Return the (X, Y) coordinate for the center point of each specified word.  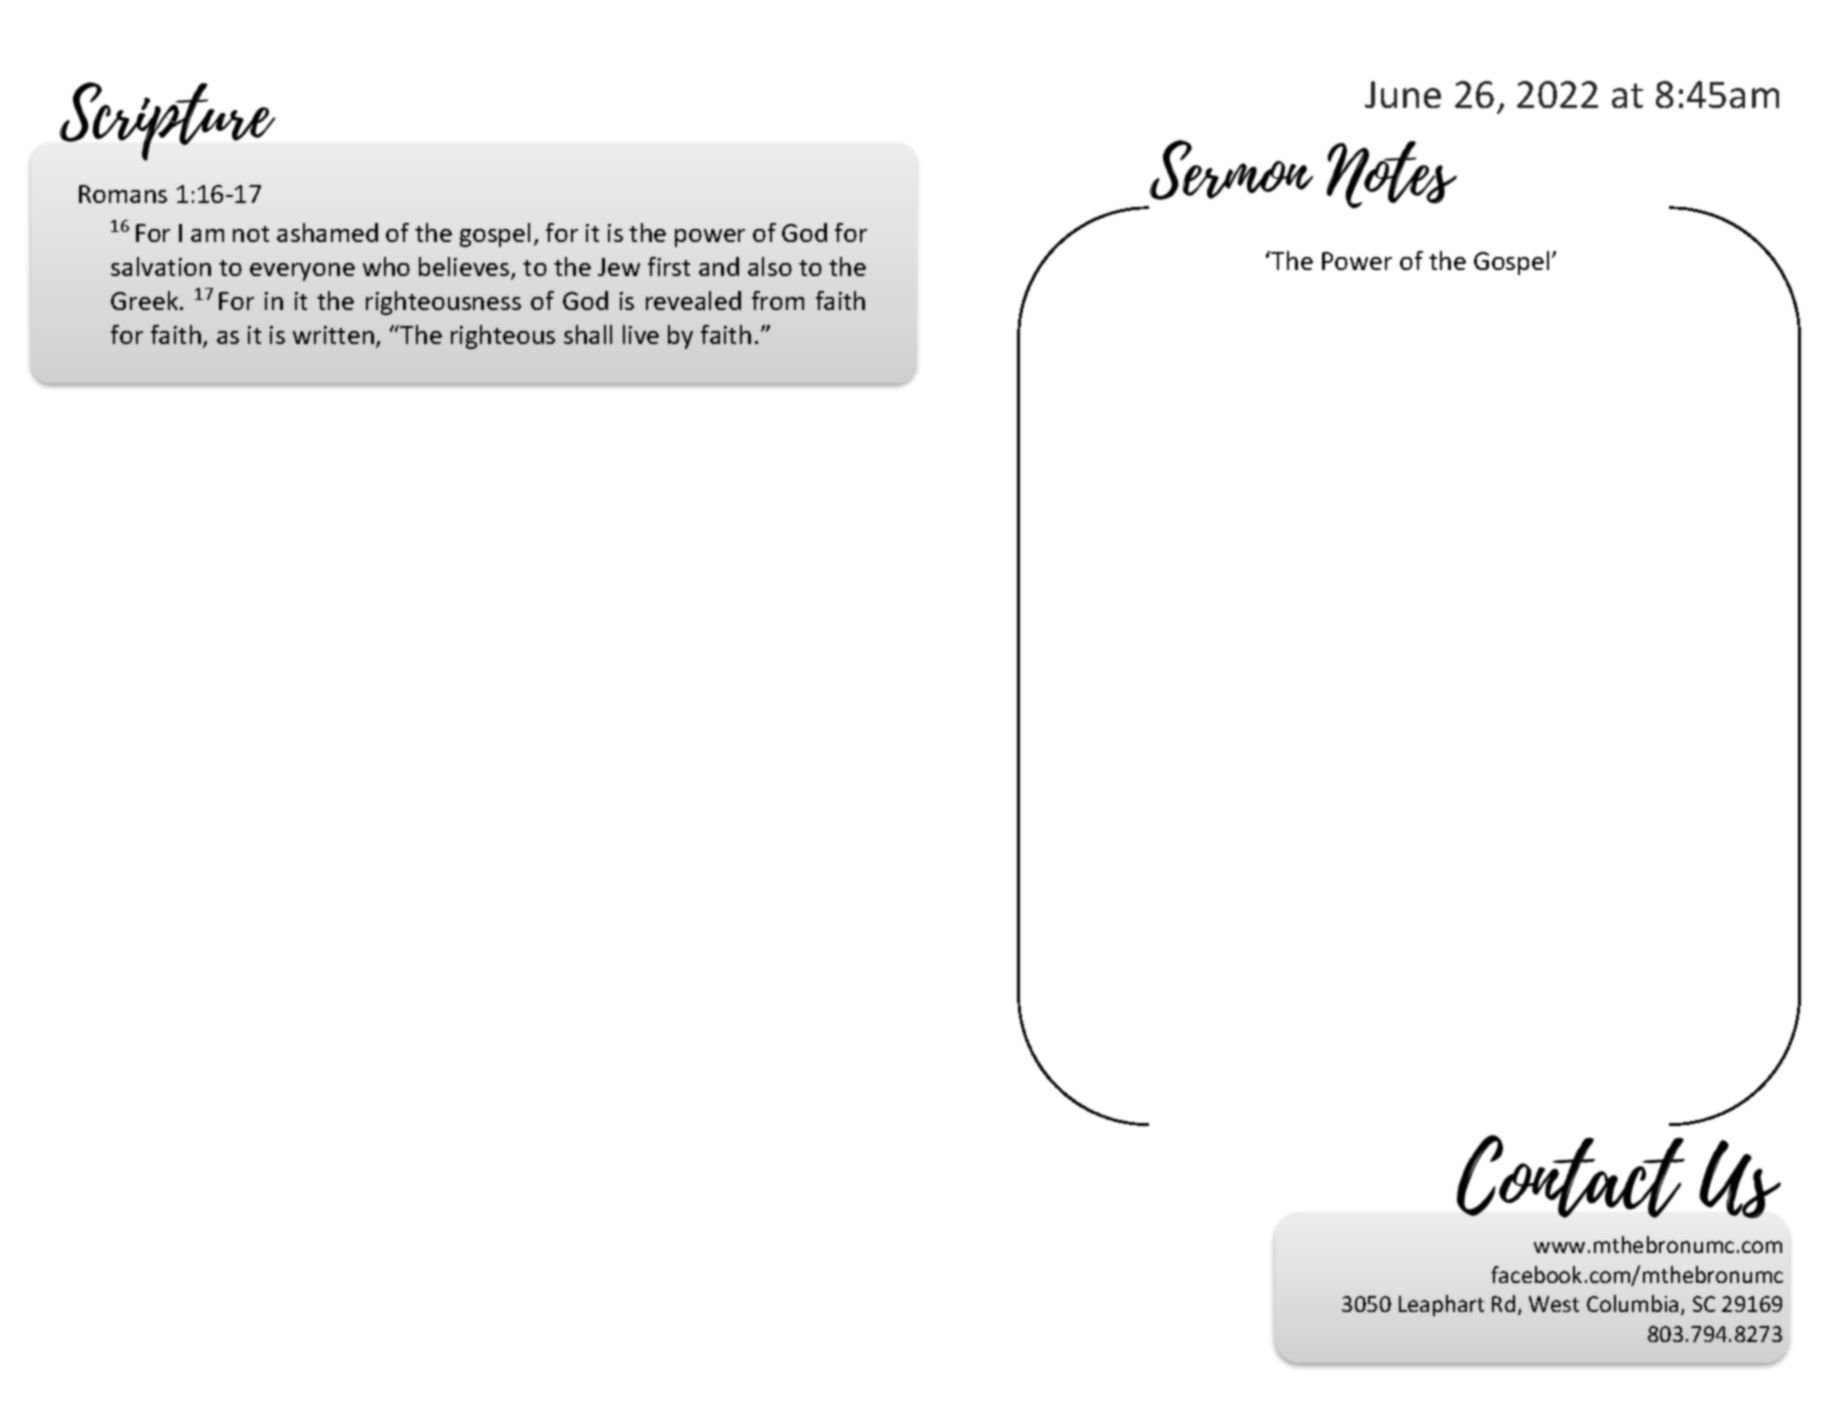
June (1403, 94)
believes (465, 268)
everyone (302, 272)
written (333, 335)
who (386, 266)
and (719, 266)
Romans (123, 194)
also (770, 266)
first (669, 266)
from (778, 300)
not (251, 234)
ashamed (327, 232)
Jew (619, 267)
